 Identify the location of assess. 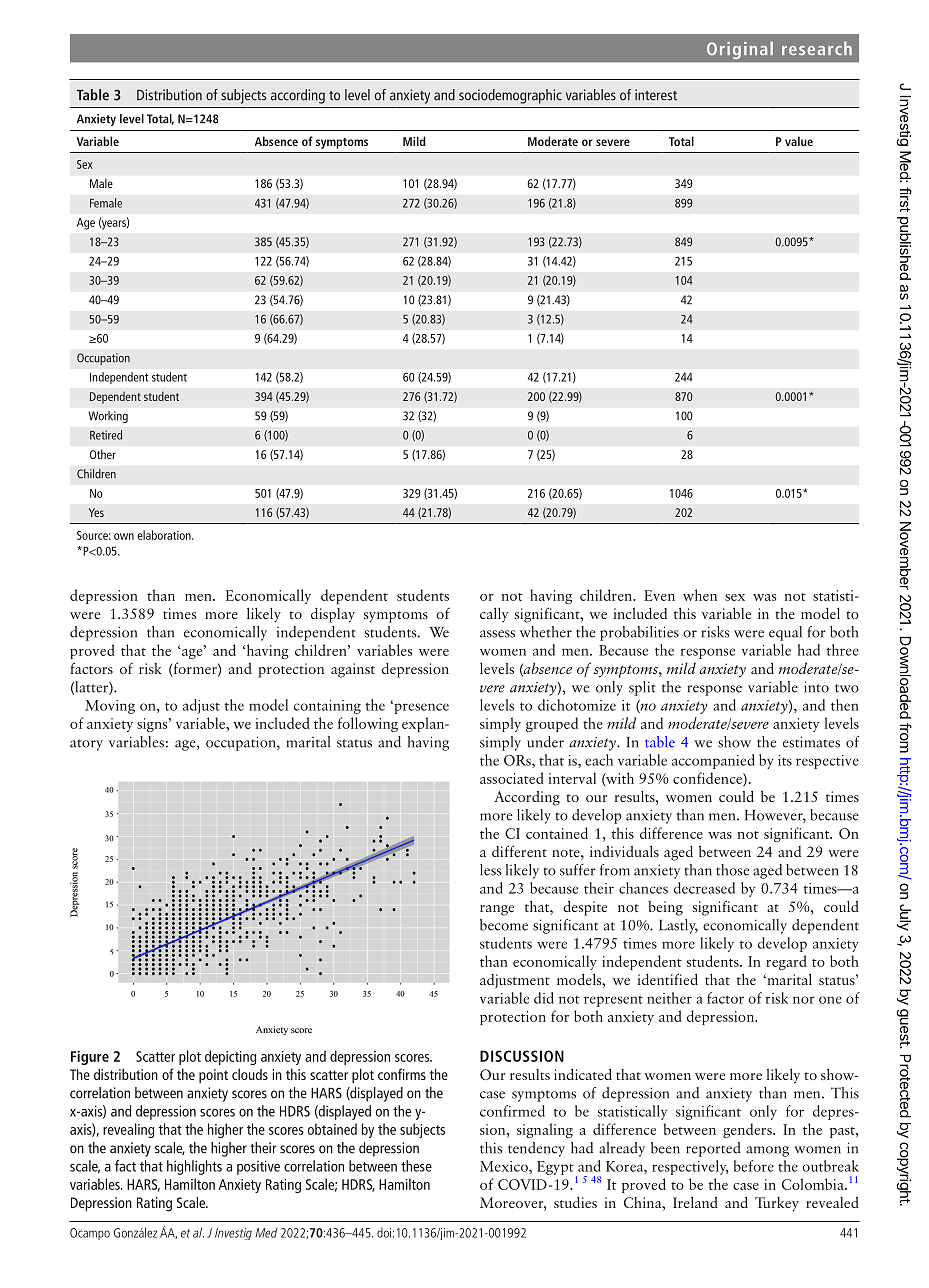
(497, 634).
